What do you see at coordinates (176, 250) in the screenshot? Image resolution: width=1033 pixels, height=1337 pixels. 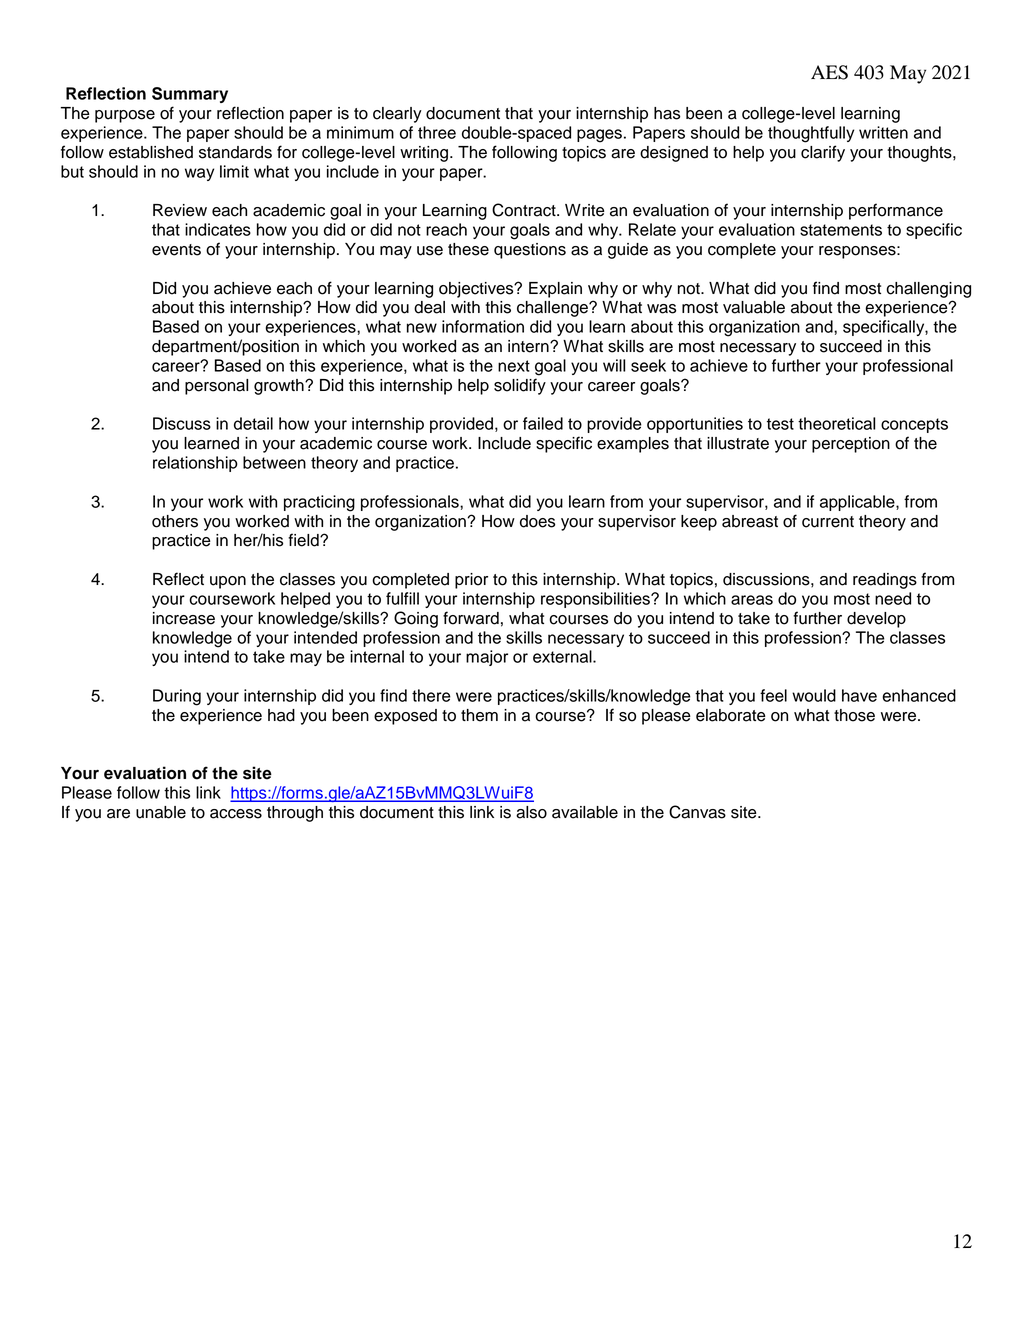 I see `events` at bounding box center [176, 250].
